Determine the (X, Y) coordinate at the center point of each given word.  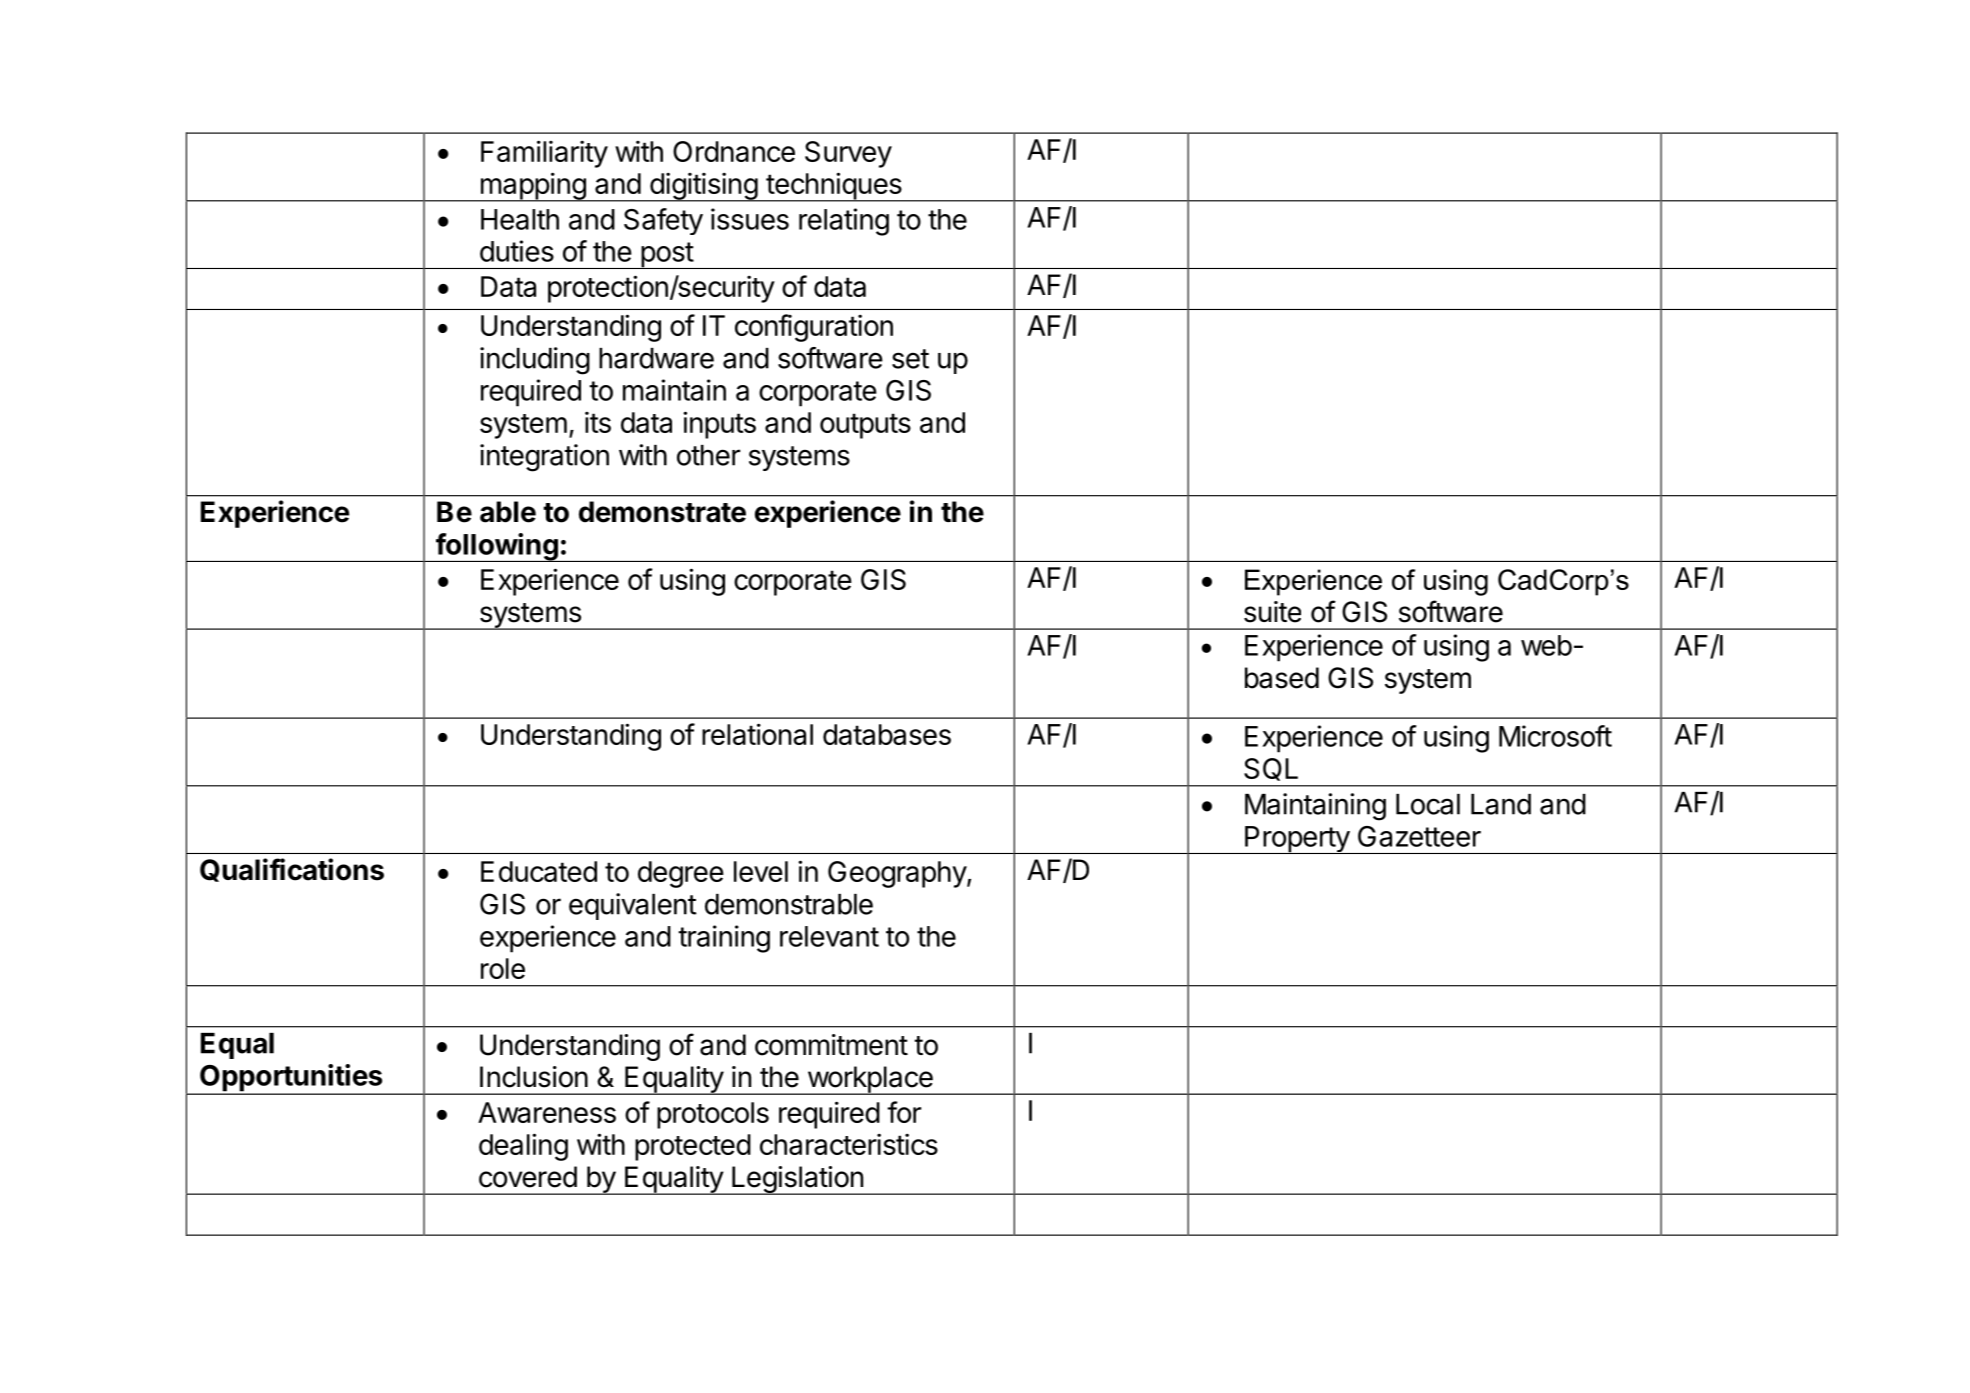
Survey (848, 154)
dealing (523, 1147)
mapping (533, 187)
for (904, 1112)
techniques (834, 187)
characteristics (849, 1144)
